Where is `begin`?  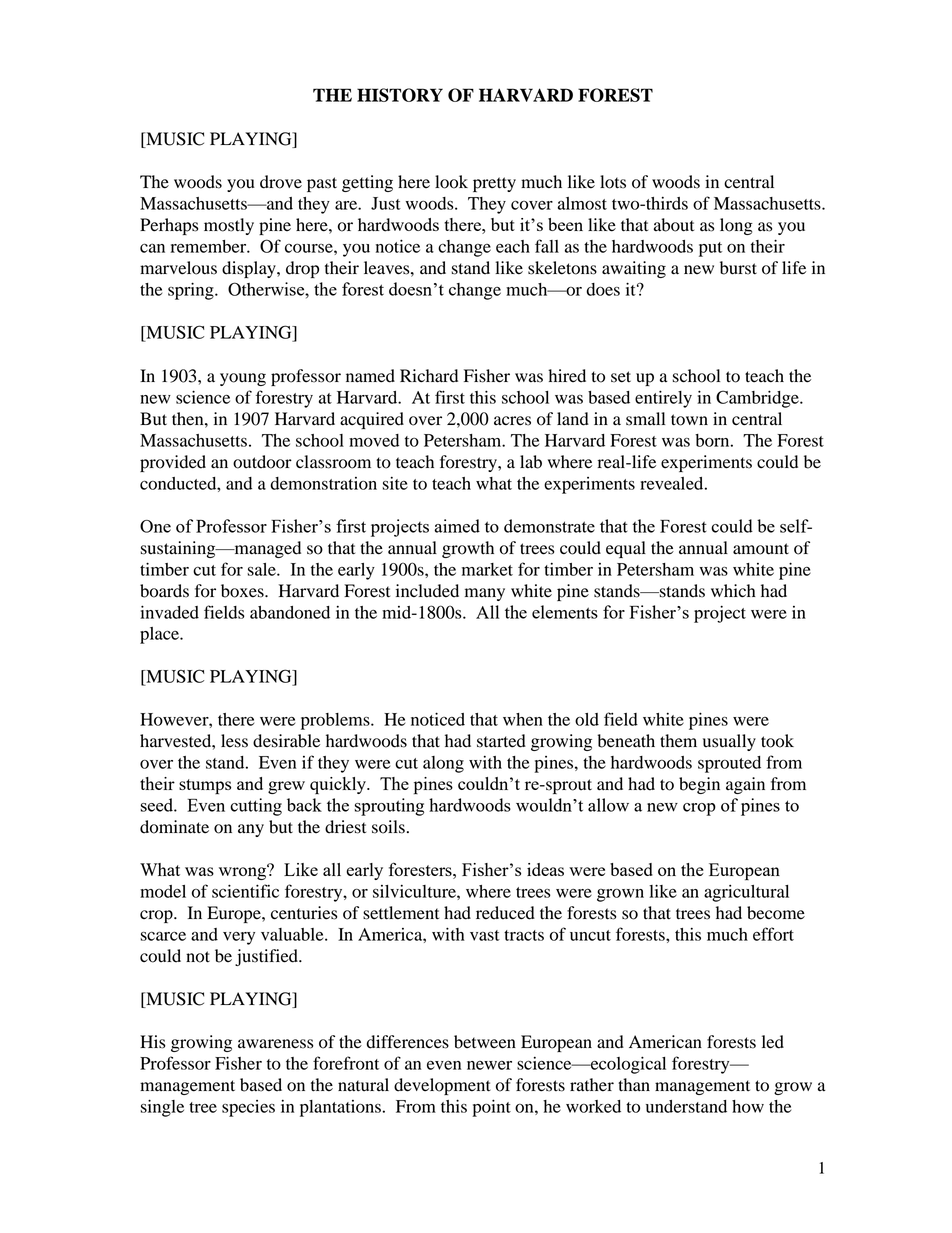
begin is located at coordinates (699, 785).
